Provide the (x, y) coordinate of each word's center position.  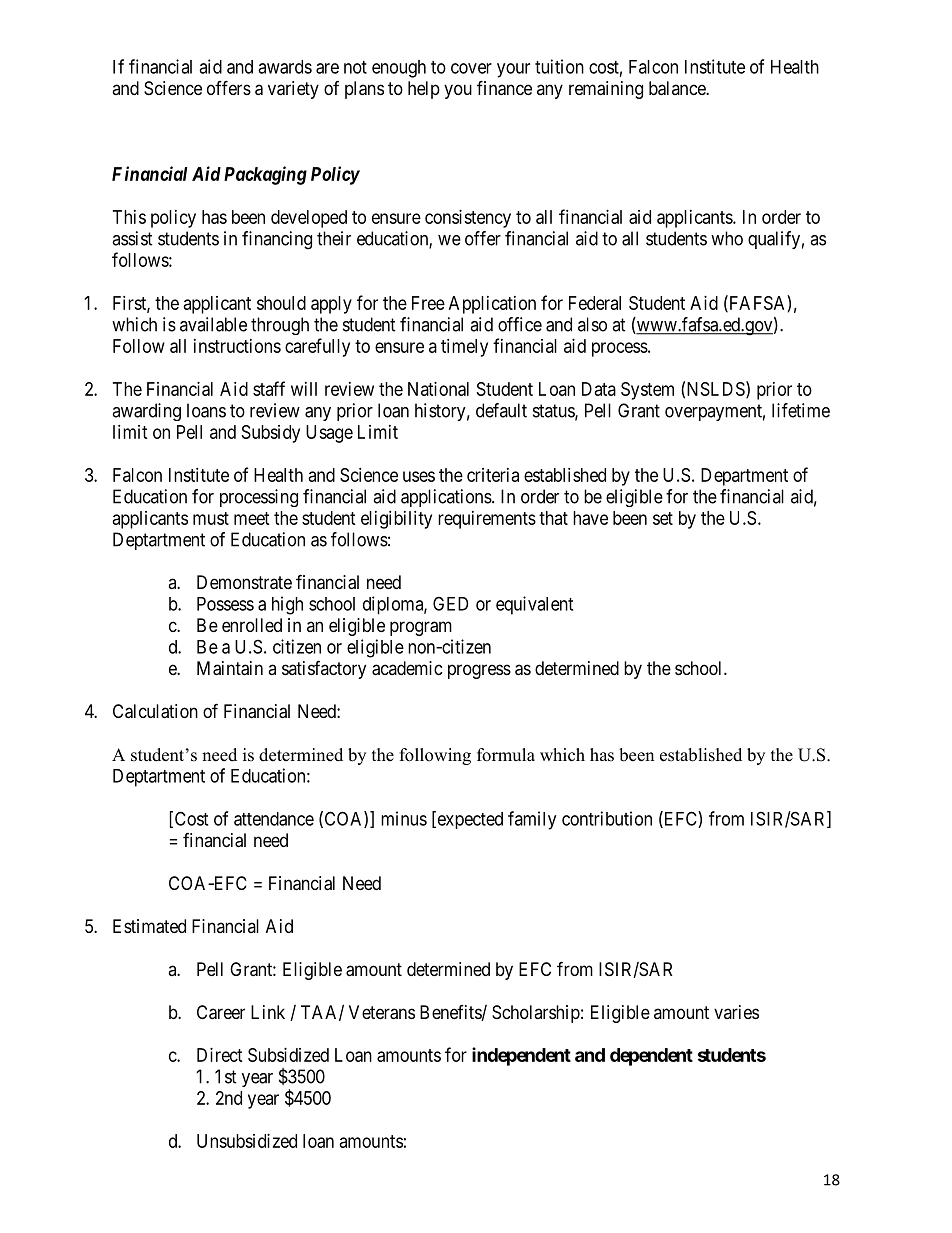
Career (221, 1012)
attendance (274, 819)
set (663, 518)
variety (293, 90)
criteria (493, 475)
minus (404, 818)
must (211, 518)
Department (744, 477)
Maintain (230, 668)
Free (428, 303)
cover (471, 68)
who (727, 238)
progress (479, 671)
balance (678, 88)
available (213, 324)
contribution (607, 818)
